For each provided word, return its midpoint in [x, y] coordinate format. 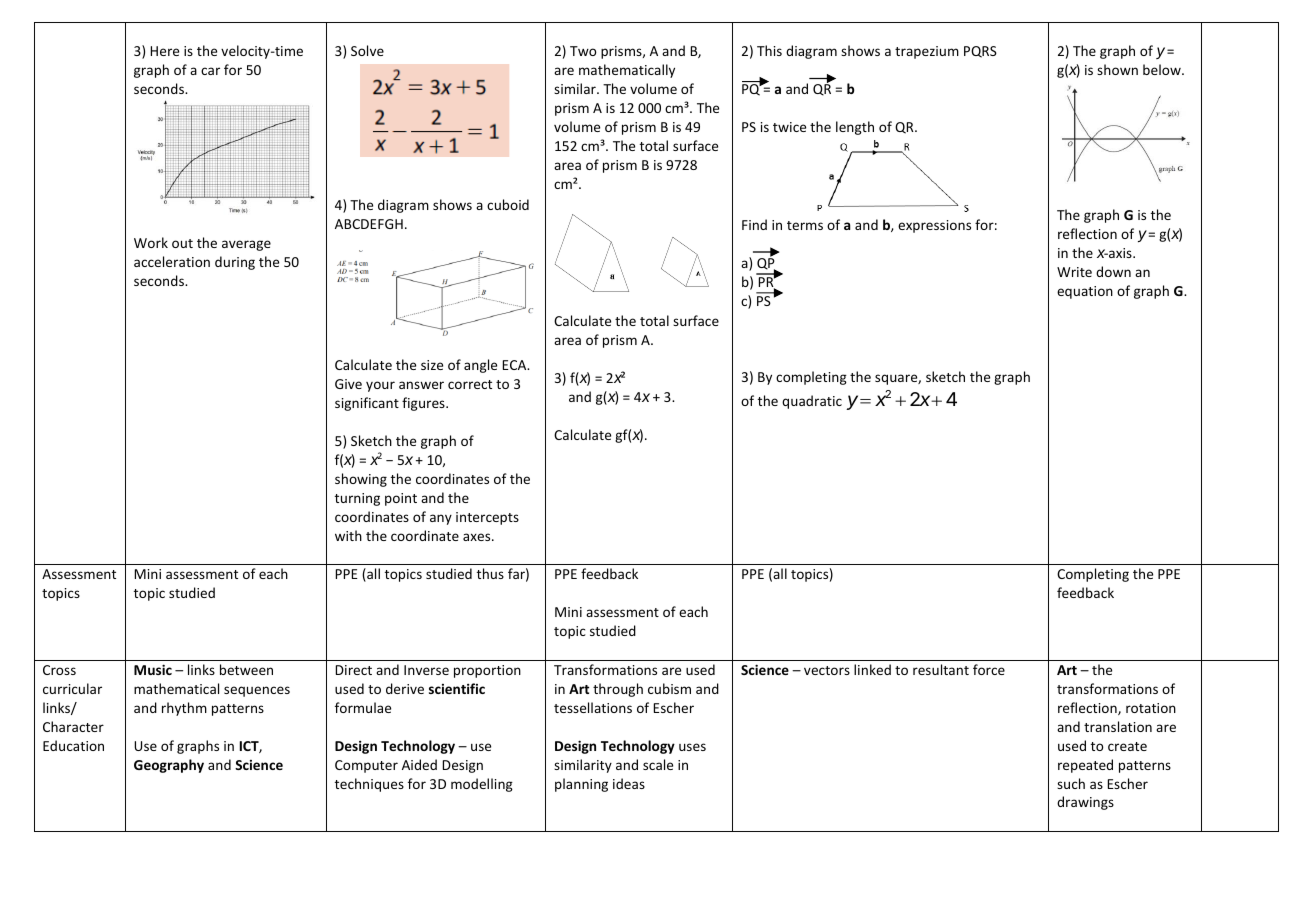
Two [583, 51]
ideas [629, 783]
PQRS [980, 52]
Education [73, 745]
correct [470, 384]
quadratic [812, 402]
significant [367, 404]
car [210, 71]
